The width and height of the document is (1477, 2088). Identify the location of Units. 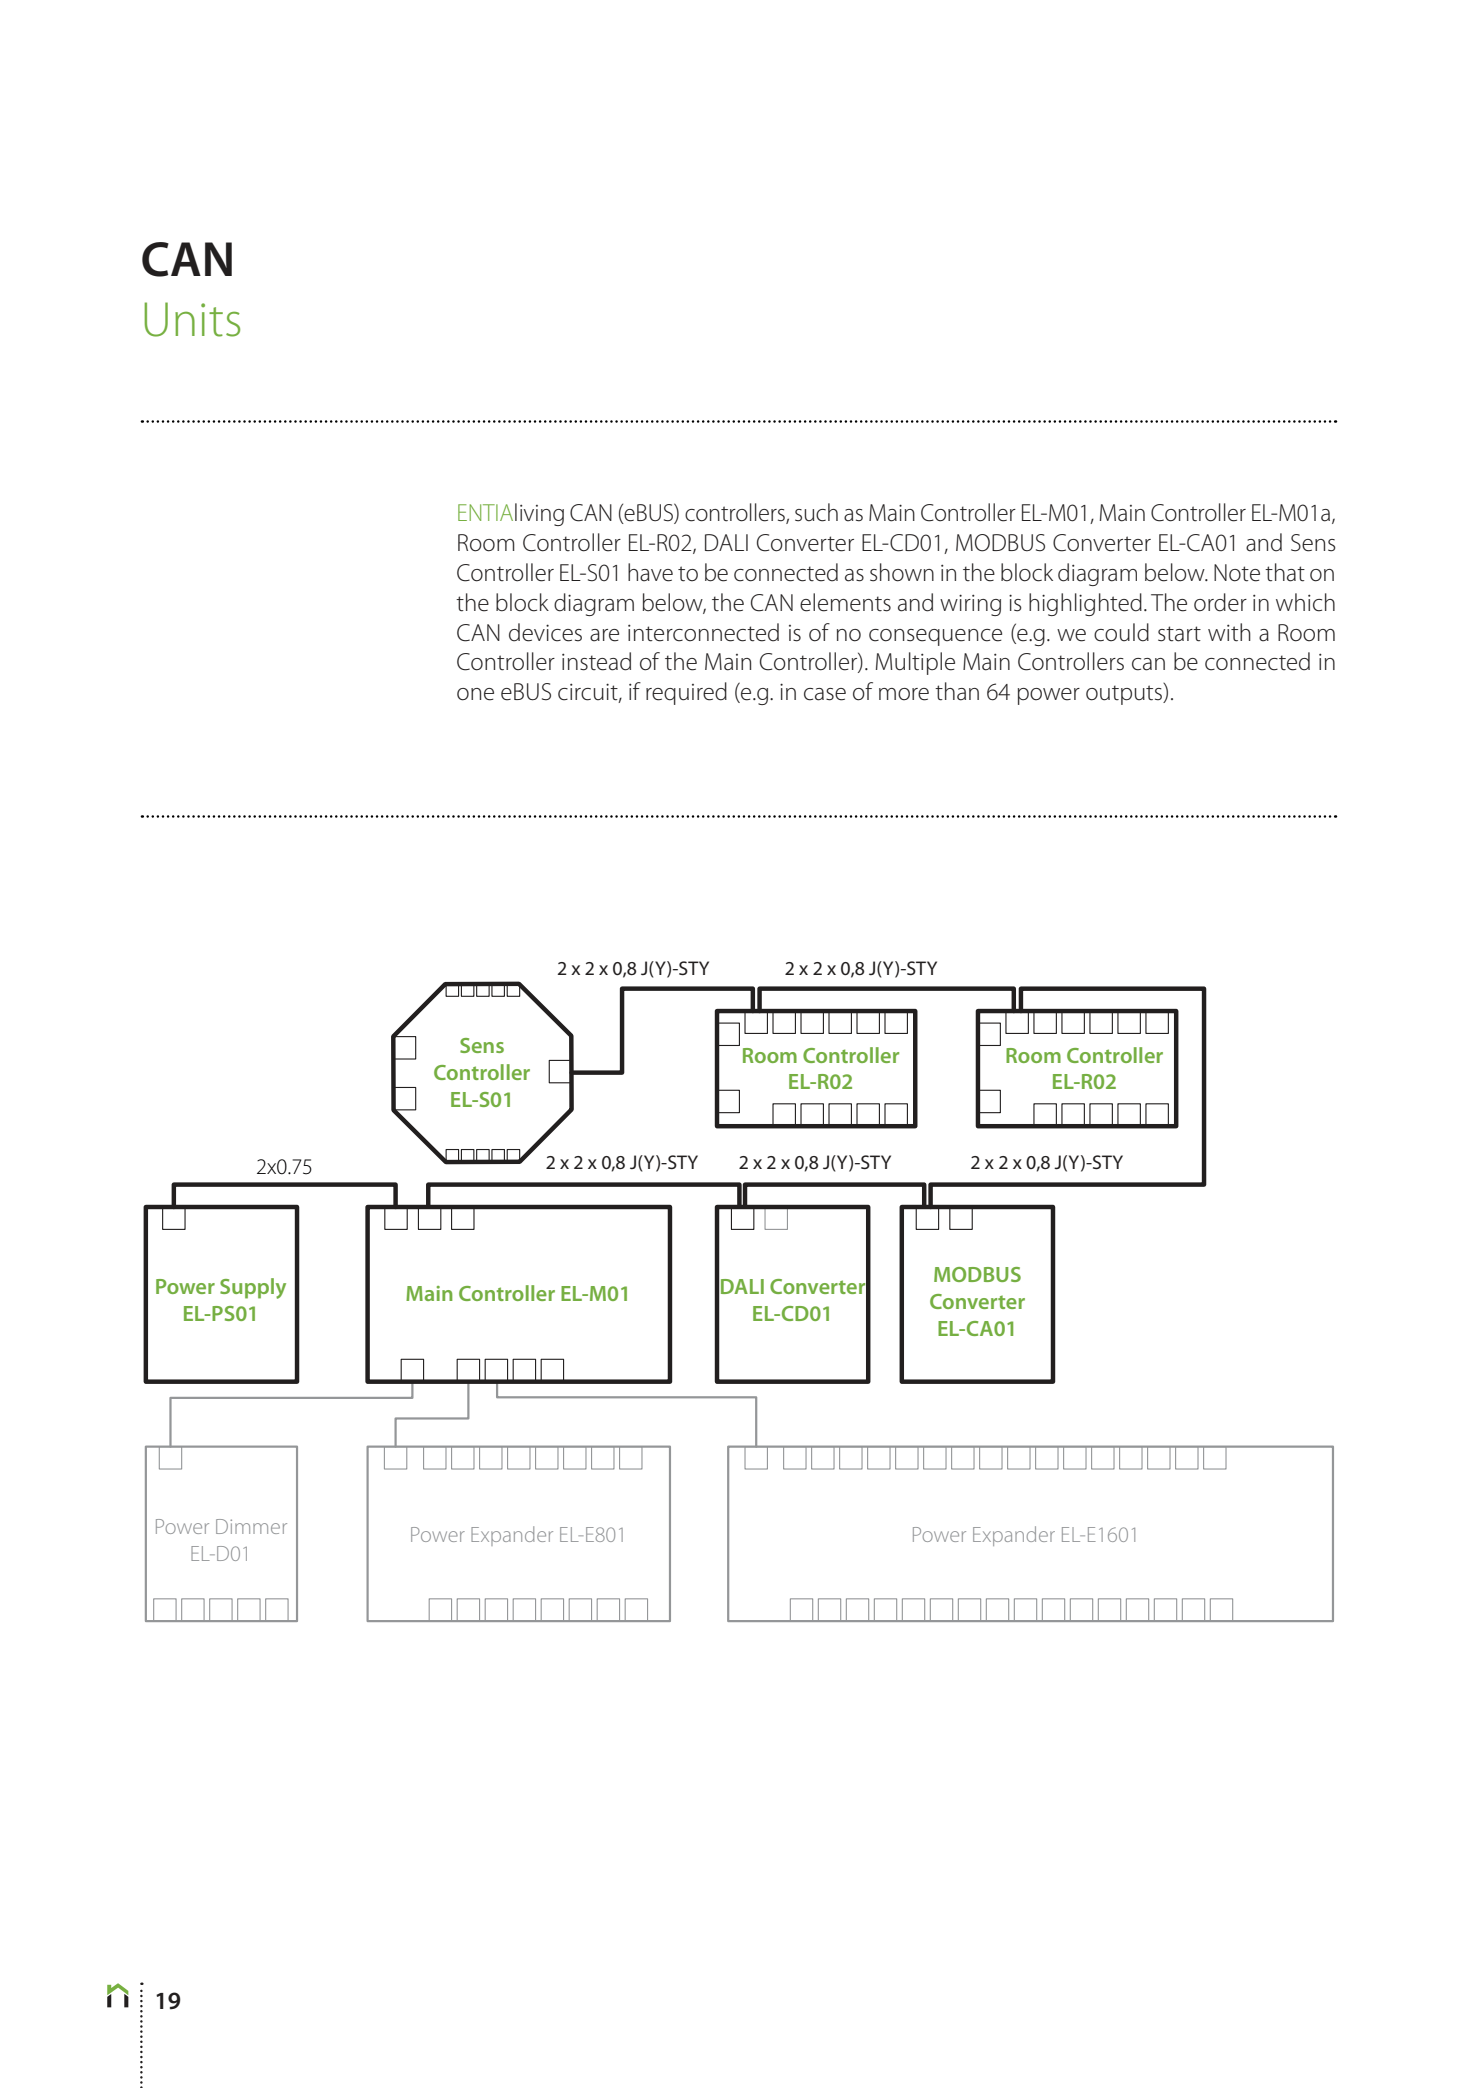
(192, 319).
